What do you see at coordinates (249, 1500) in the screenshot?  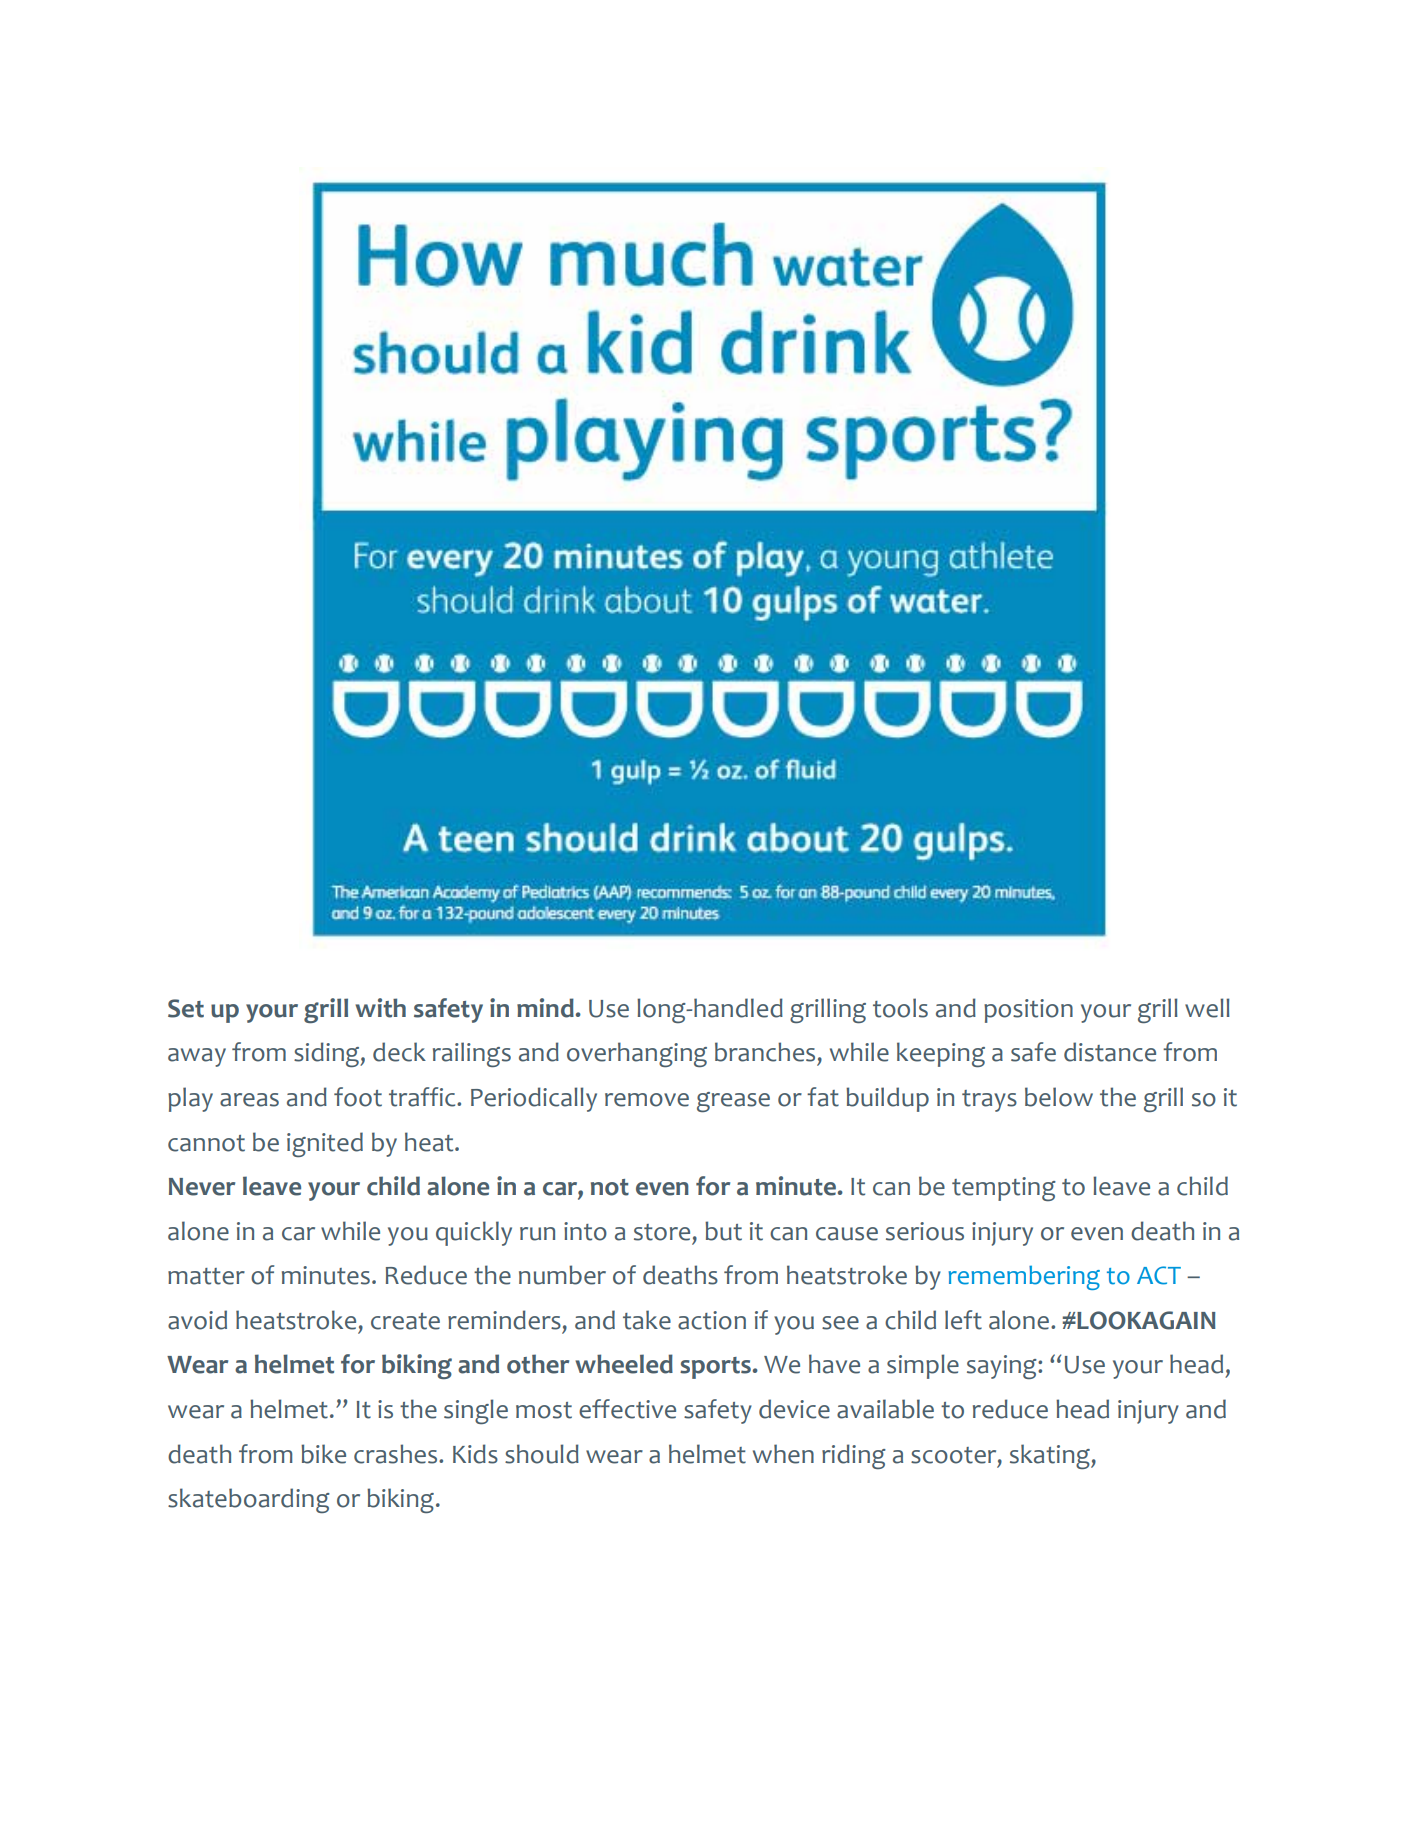 I see `skateboarding` at bounding box center [249, 1500].
